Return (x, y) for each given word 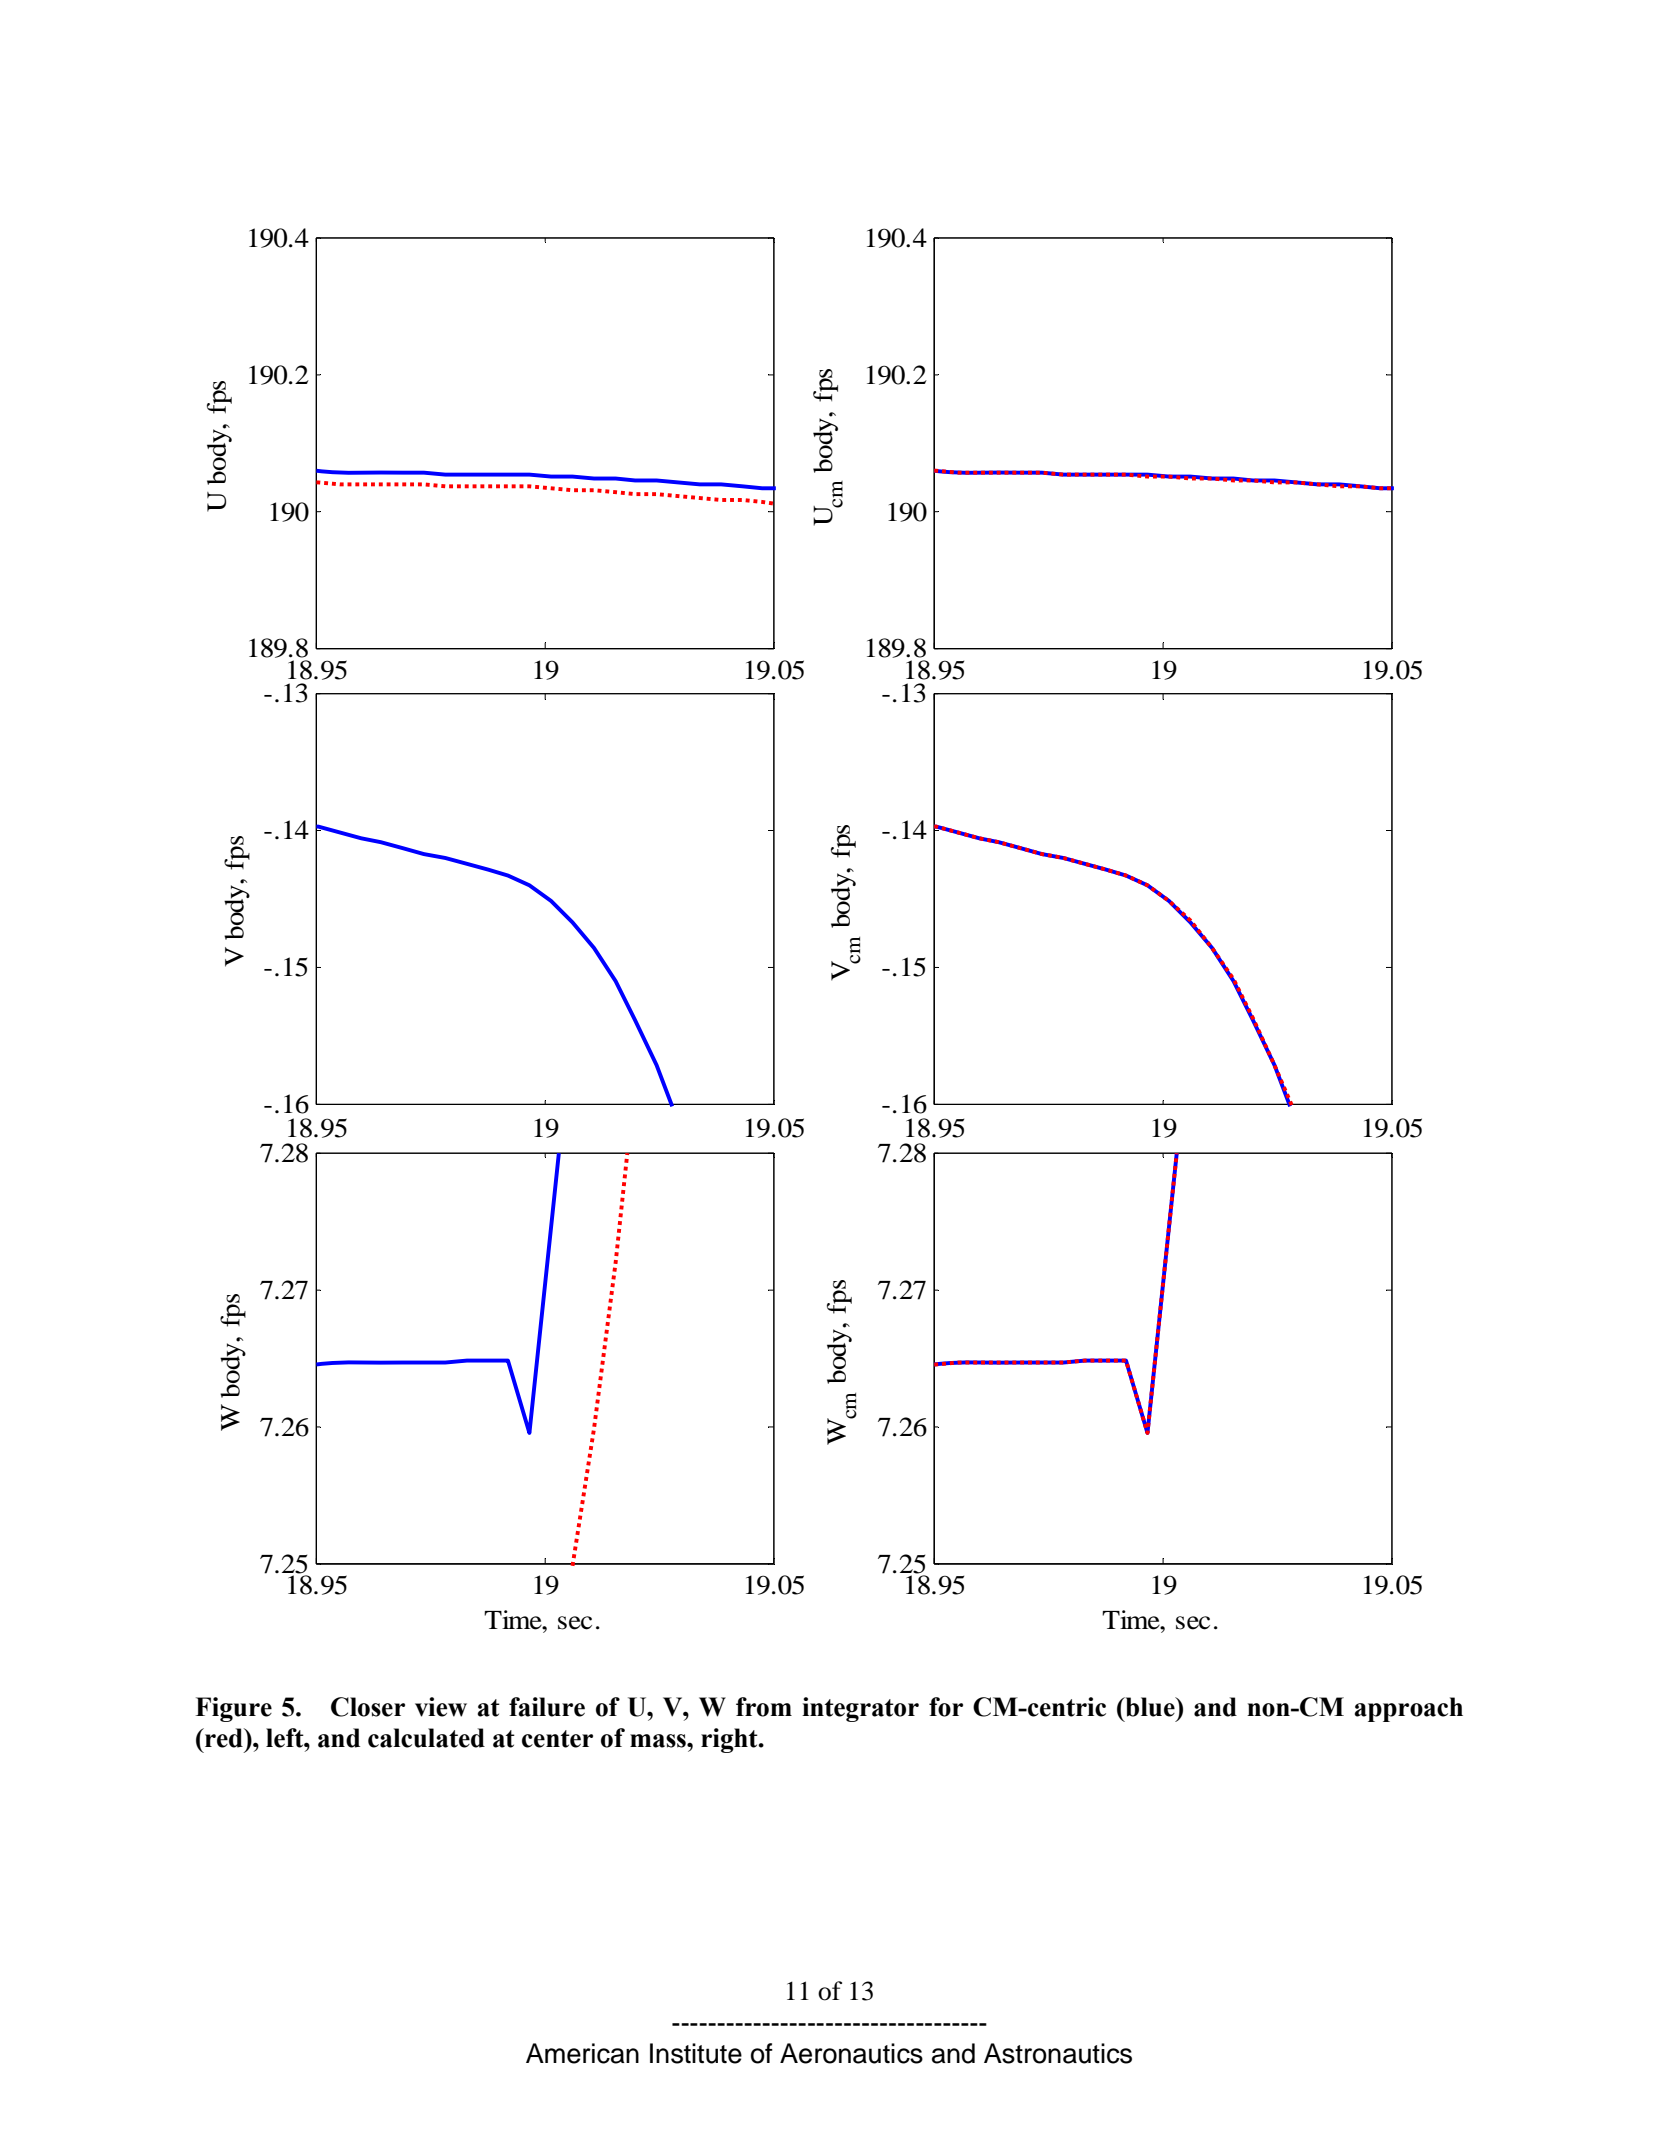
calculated (426, 1738)
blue (1150, 1707)
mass (659, 1741)
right (730, 1740)
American (582, 2053)
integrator (860, 1709)
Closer (368, 1707)
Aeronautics (851, 2053)
